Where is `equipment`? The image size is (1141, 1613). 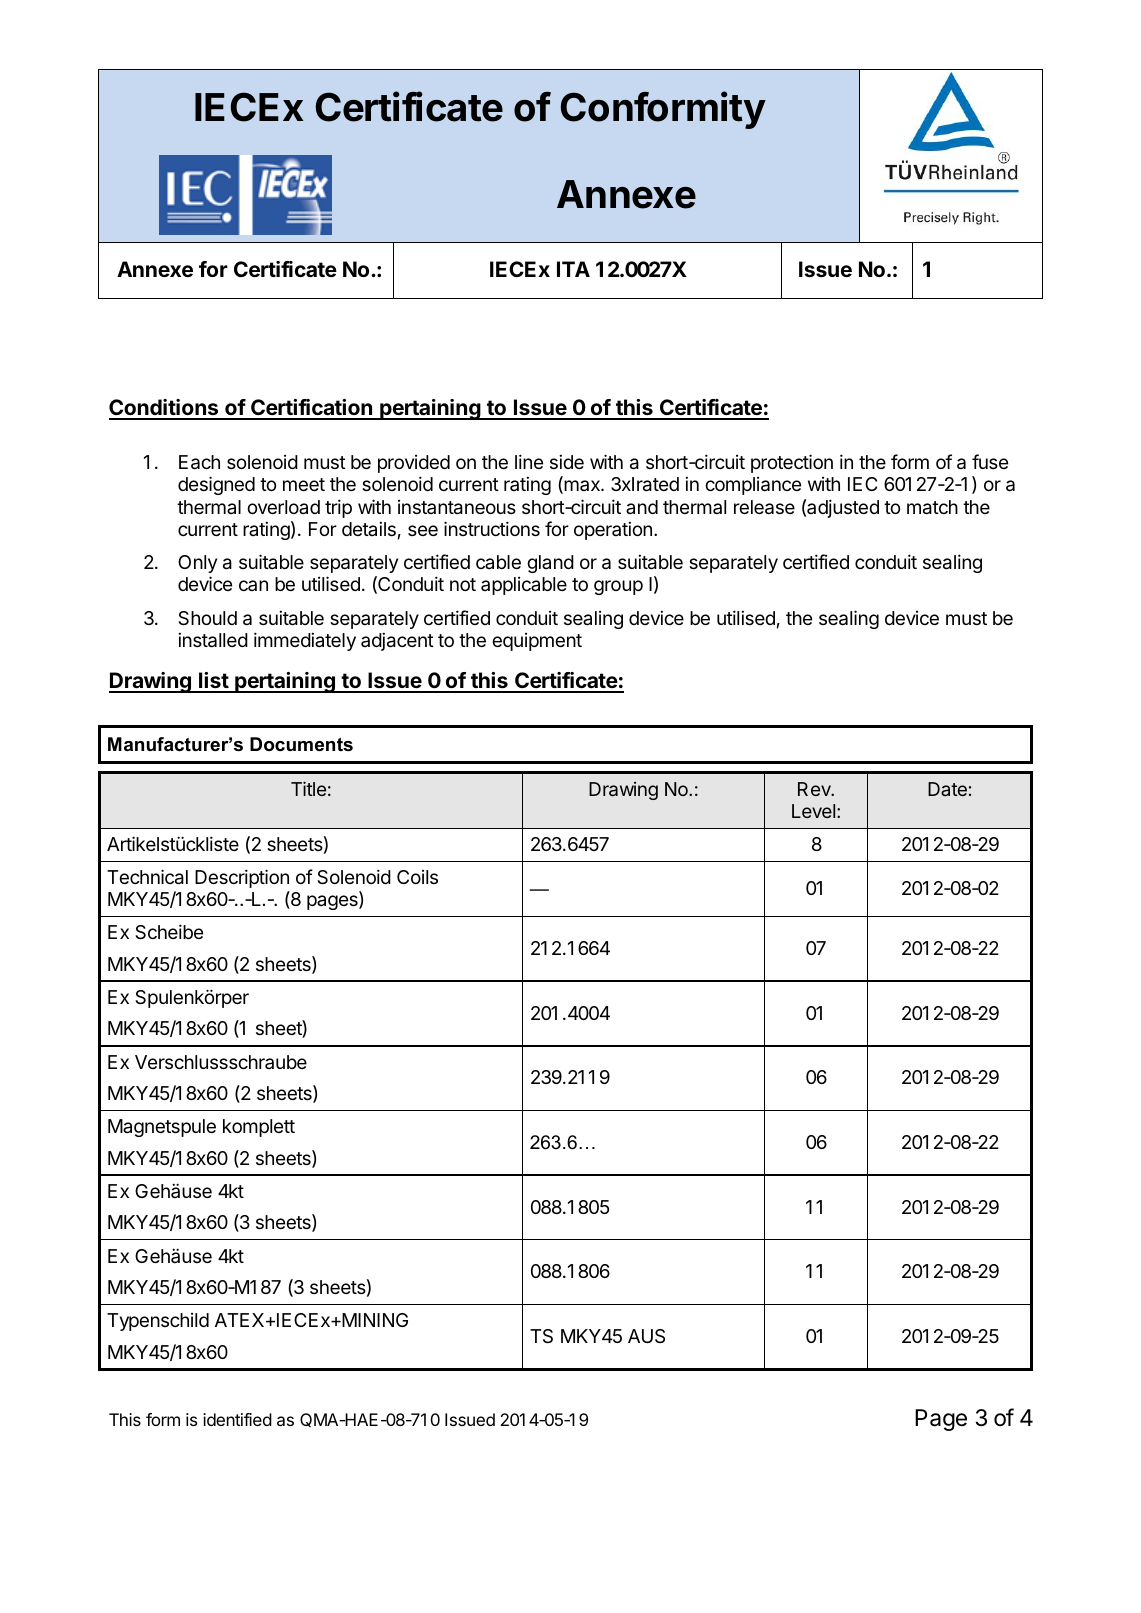 equipment is located at coordinates (537, 642).
